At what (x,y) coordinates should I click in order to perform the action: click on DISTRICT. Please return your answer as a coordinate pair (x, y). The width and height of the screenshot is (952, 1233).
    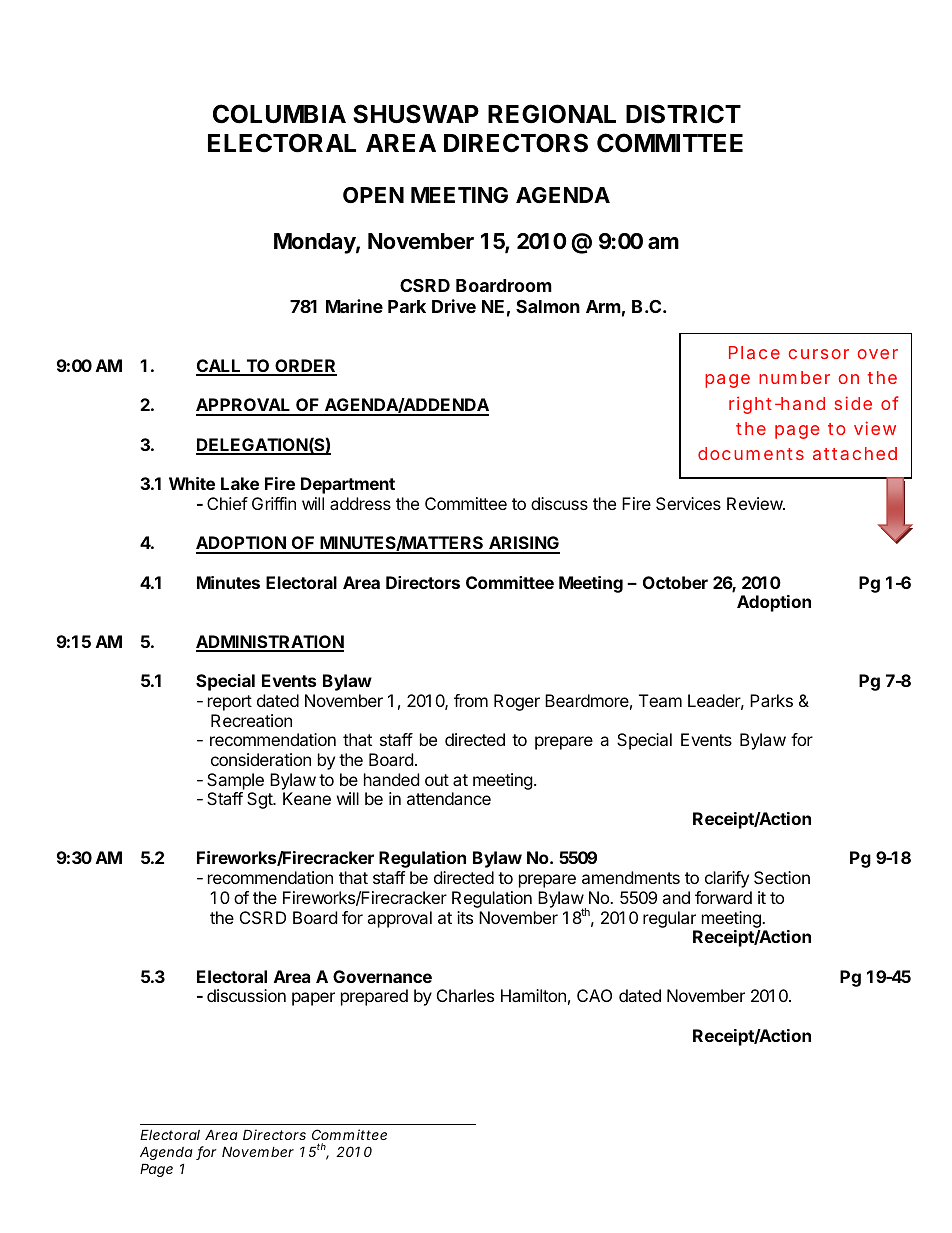
    Looking at the image, I should click on (683, 114).
